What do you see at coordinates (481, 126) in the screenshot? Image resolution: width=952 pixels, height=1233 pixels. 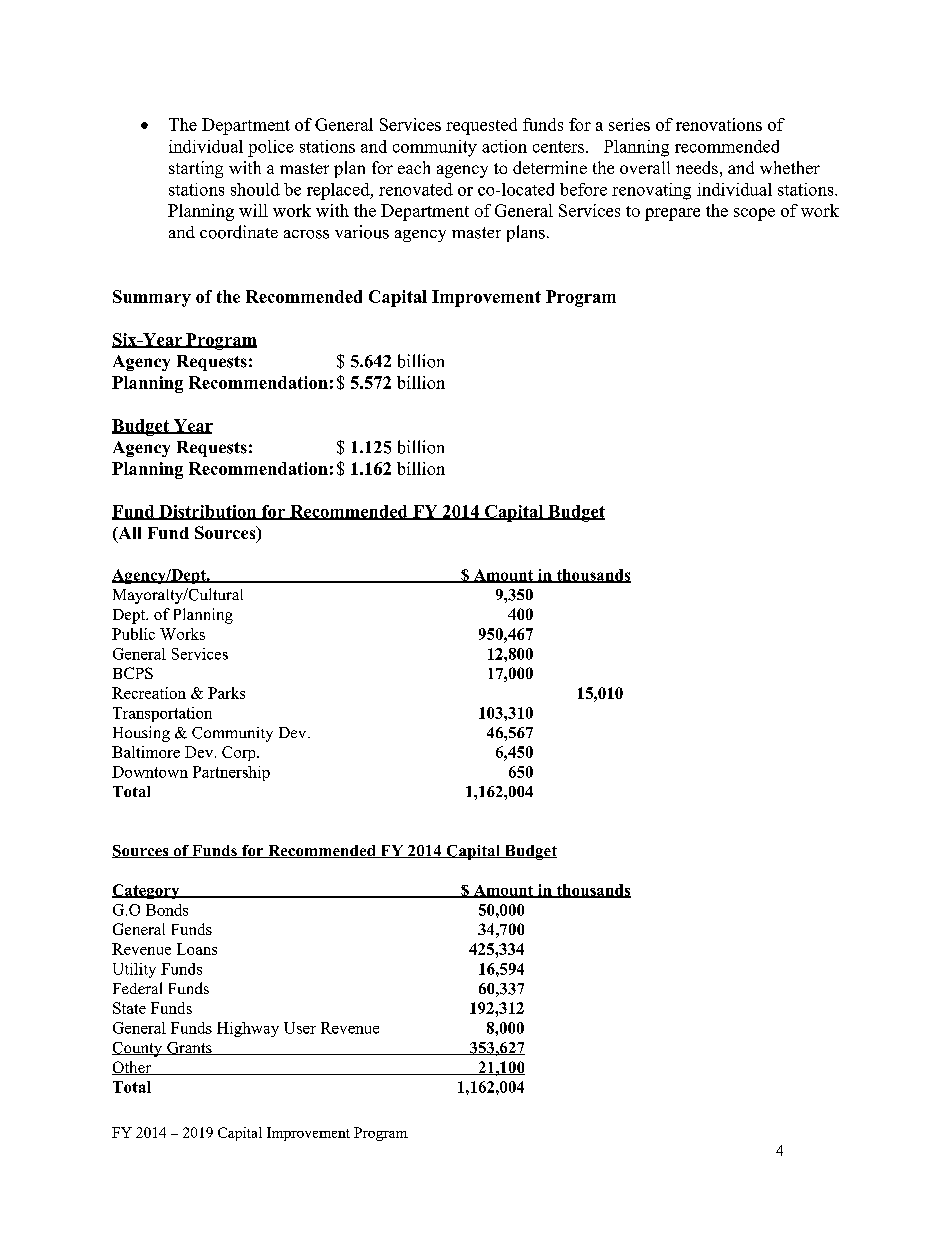 I see `requested` at bounding box center [481, 126].
